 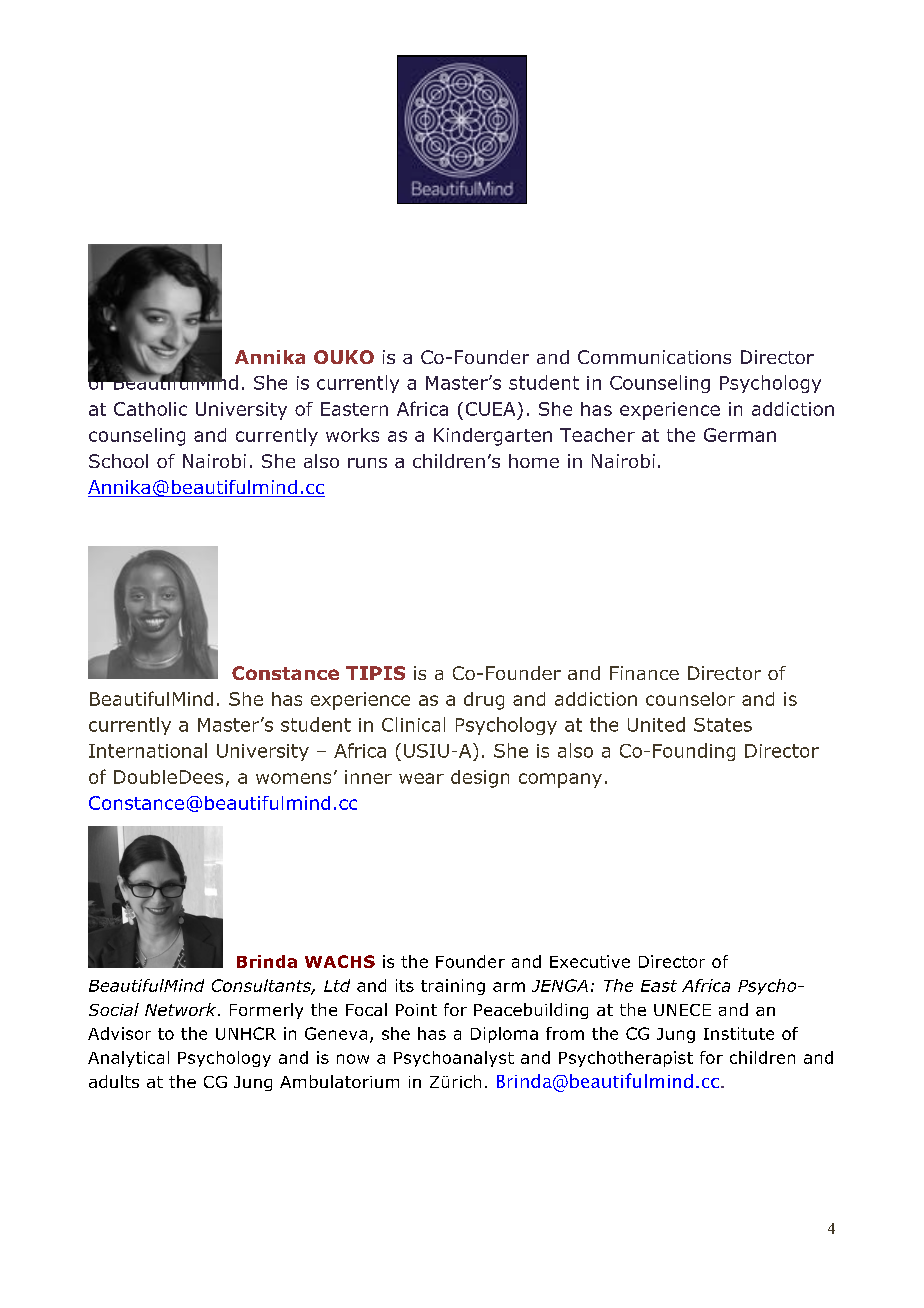 I want to click on Kindergarten, so click(x=493, y=437).
